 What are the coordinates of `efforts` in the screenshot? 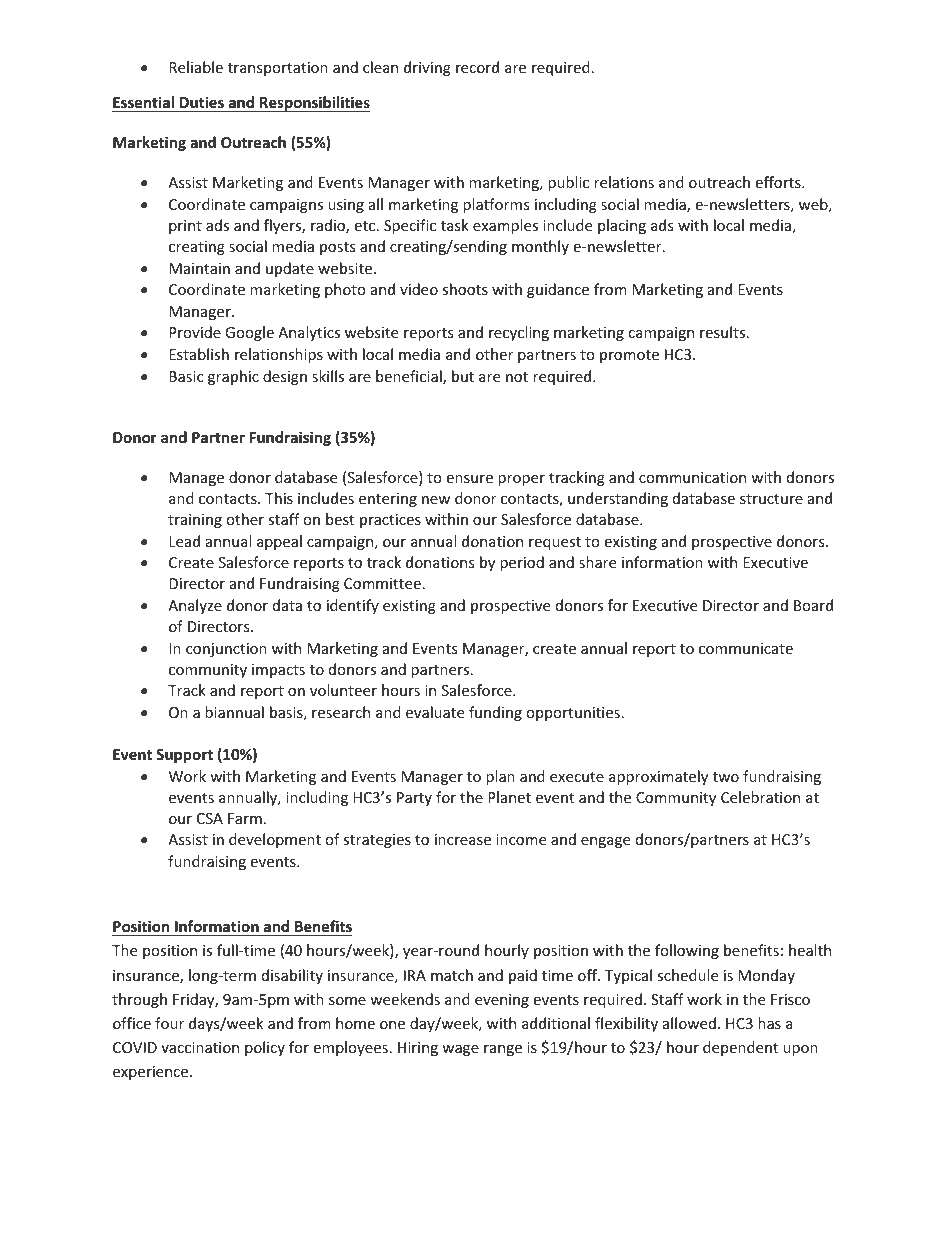 It's located at (779, 182).
